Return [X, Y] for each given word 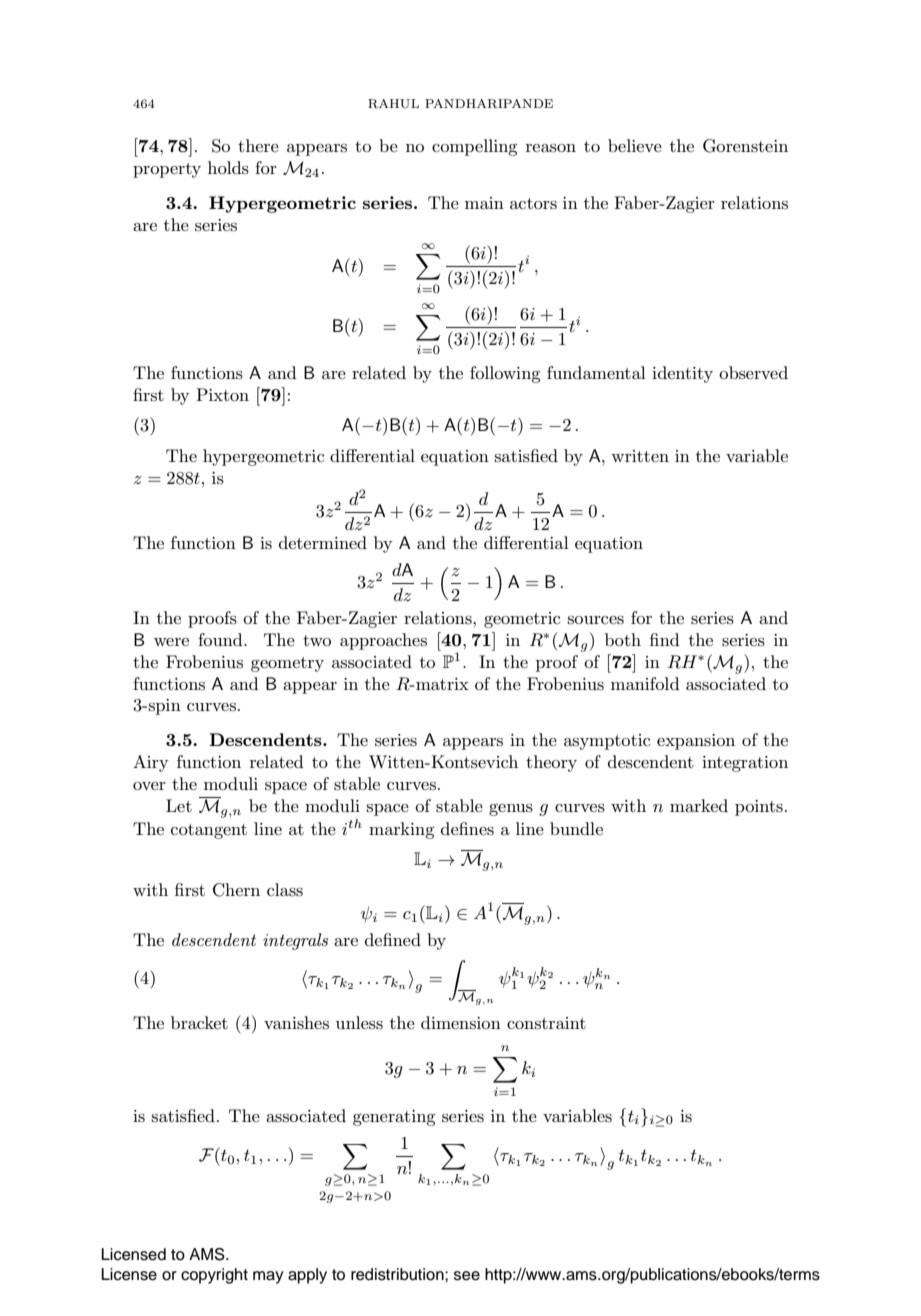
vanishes [296, 1023]
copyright [214, 1276]
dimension [461, 1022]
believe [635, 145]
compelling [475, 147]
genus [511, 810]
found [221, 639]
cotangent [209, 831]
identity [682, 374]
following [505, 374]
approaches [383, 641]
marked [699, 805]
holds [228, 168]
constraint [546, 1023]
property [167, 170]
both [623, 639]
